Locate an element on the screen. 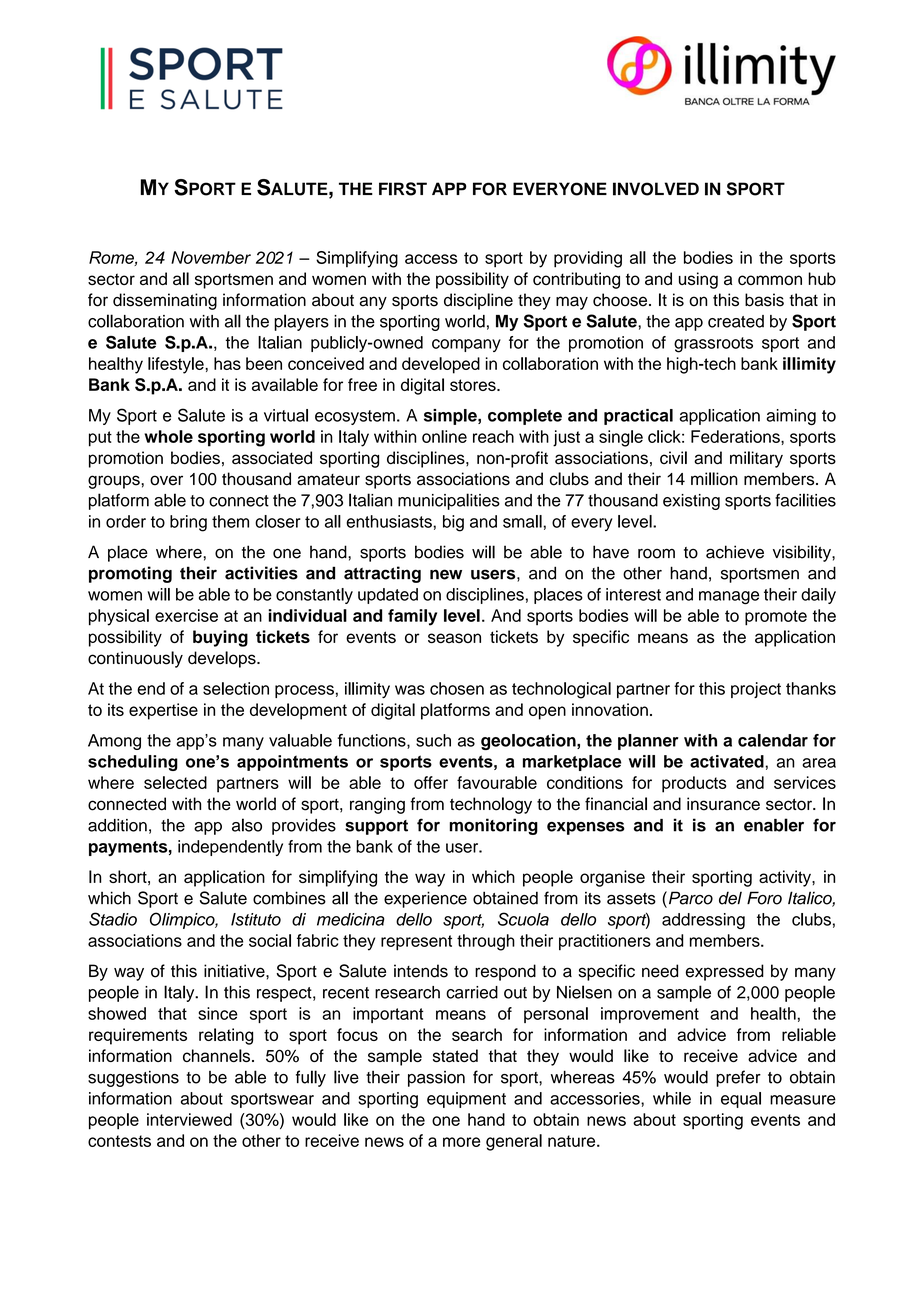 This screenshot has width=924, height=1308. chosen is located at coordinates (457, 688).
